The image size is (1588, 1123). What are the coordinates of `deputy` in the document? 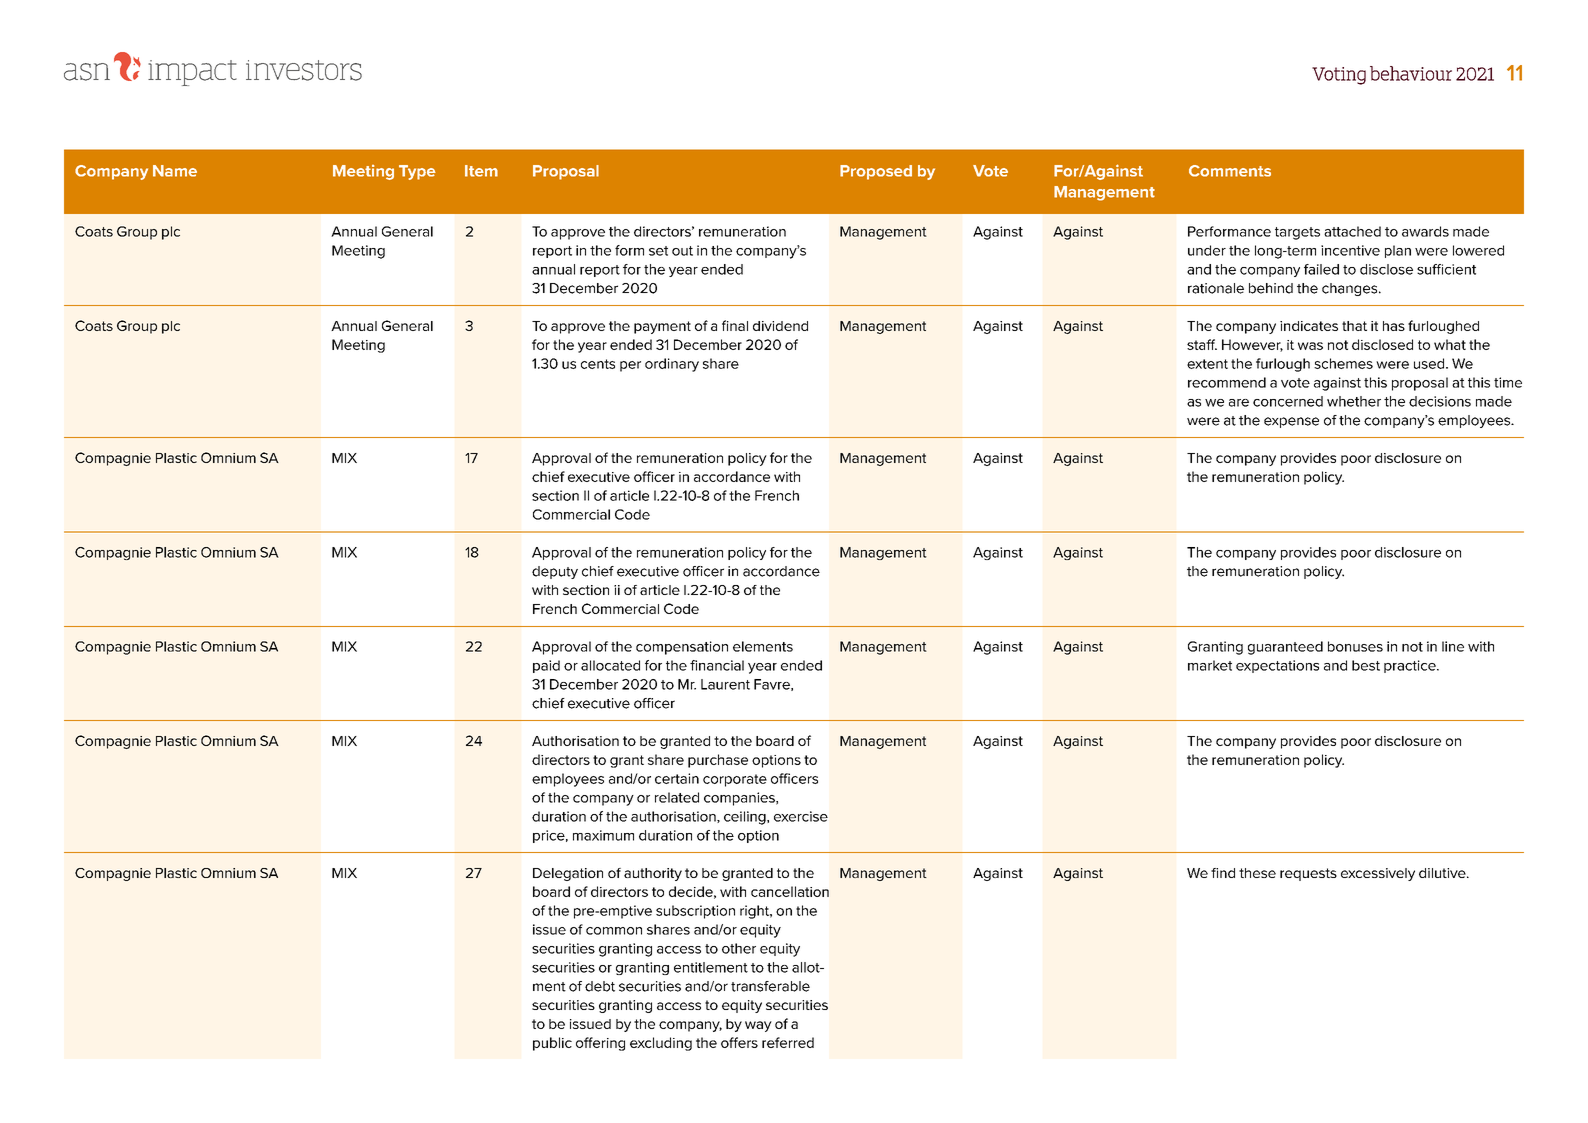 It's located at (555, 572).
